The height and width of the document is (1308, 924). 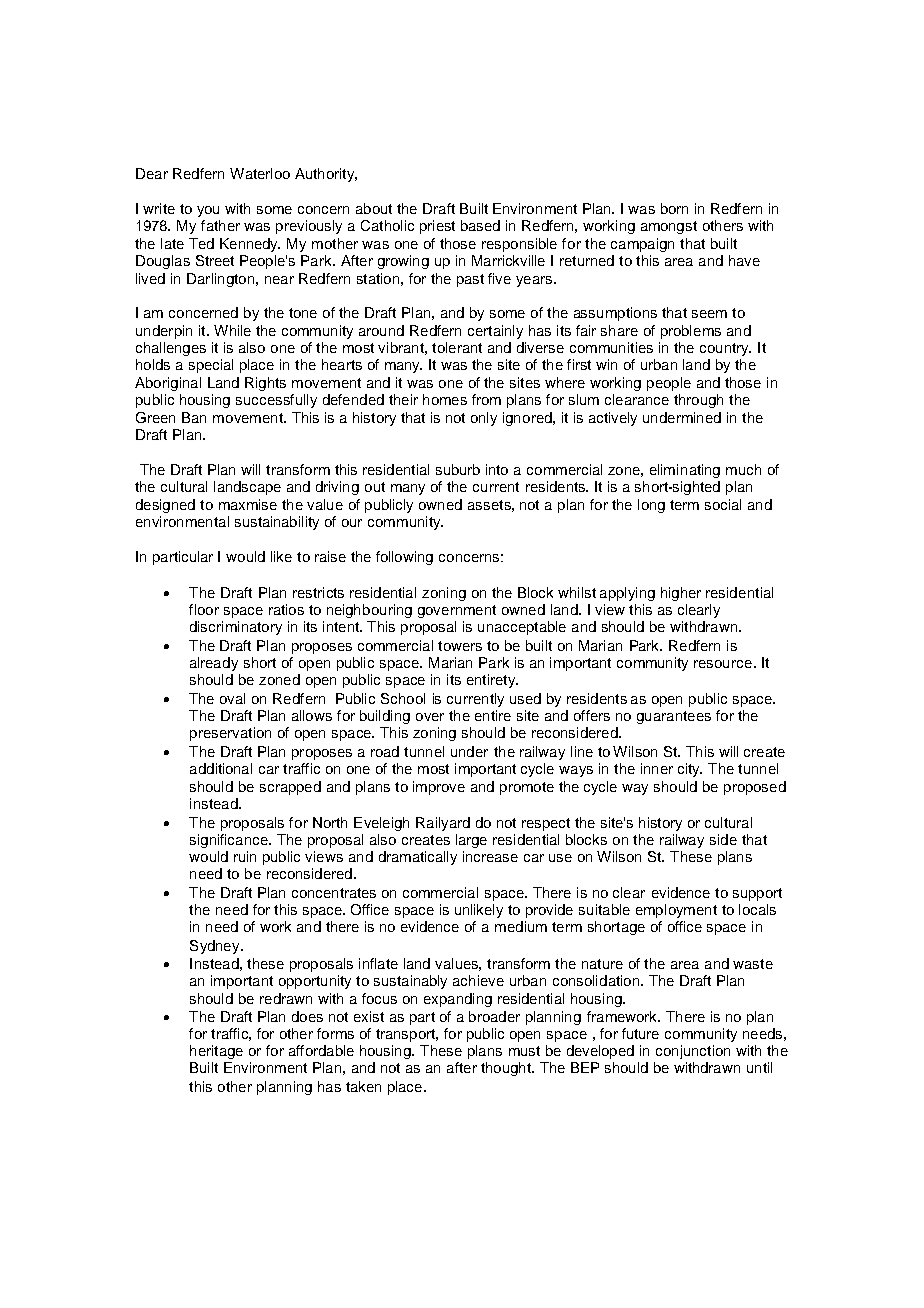 What do you see at coordinates (693, 1052) in the document?
I see `conjunction` at bounding box center [693, 1052].
